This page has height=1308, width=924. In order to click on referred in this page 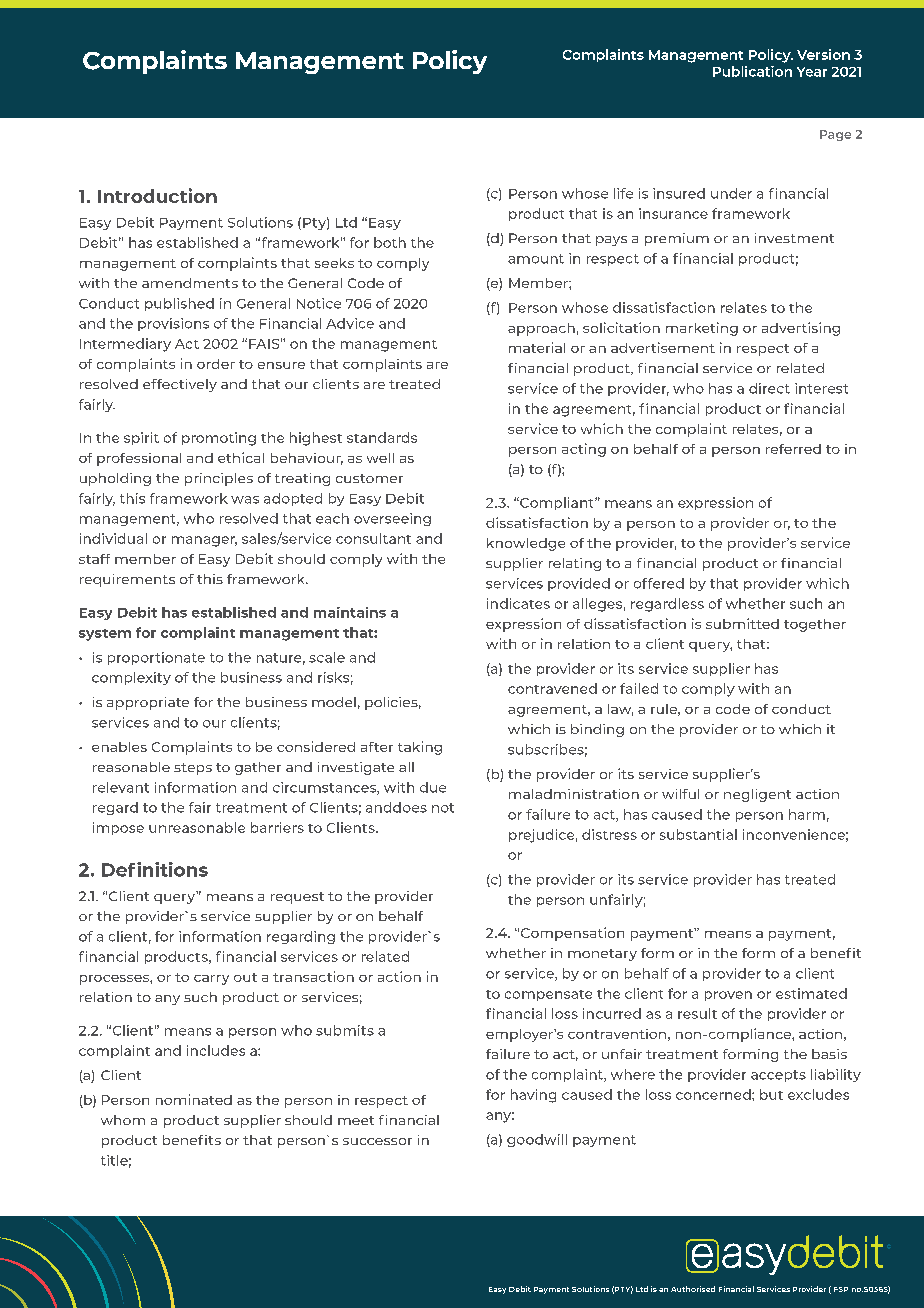, I will do `click(793, 449)`.
